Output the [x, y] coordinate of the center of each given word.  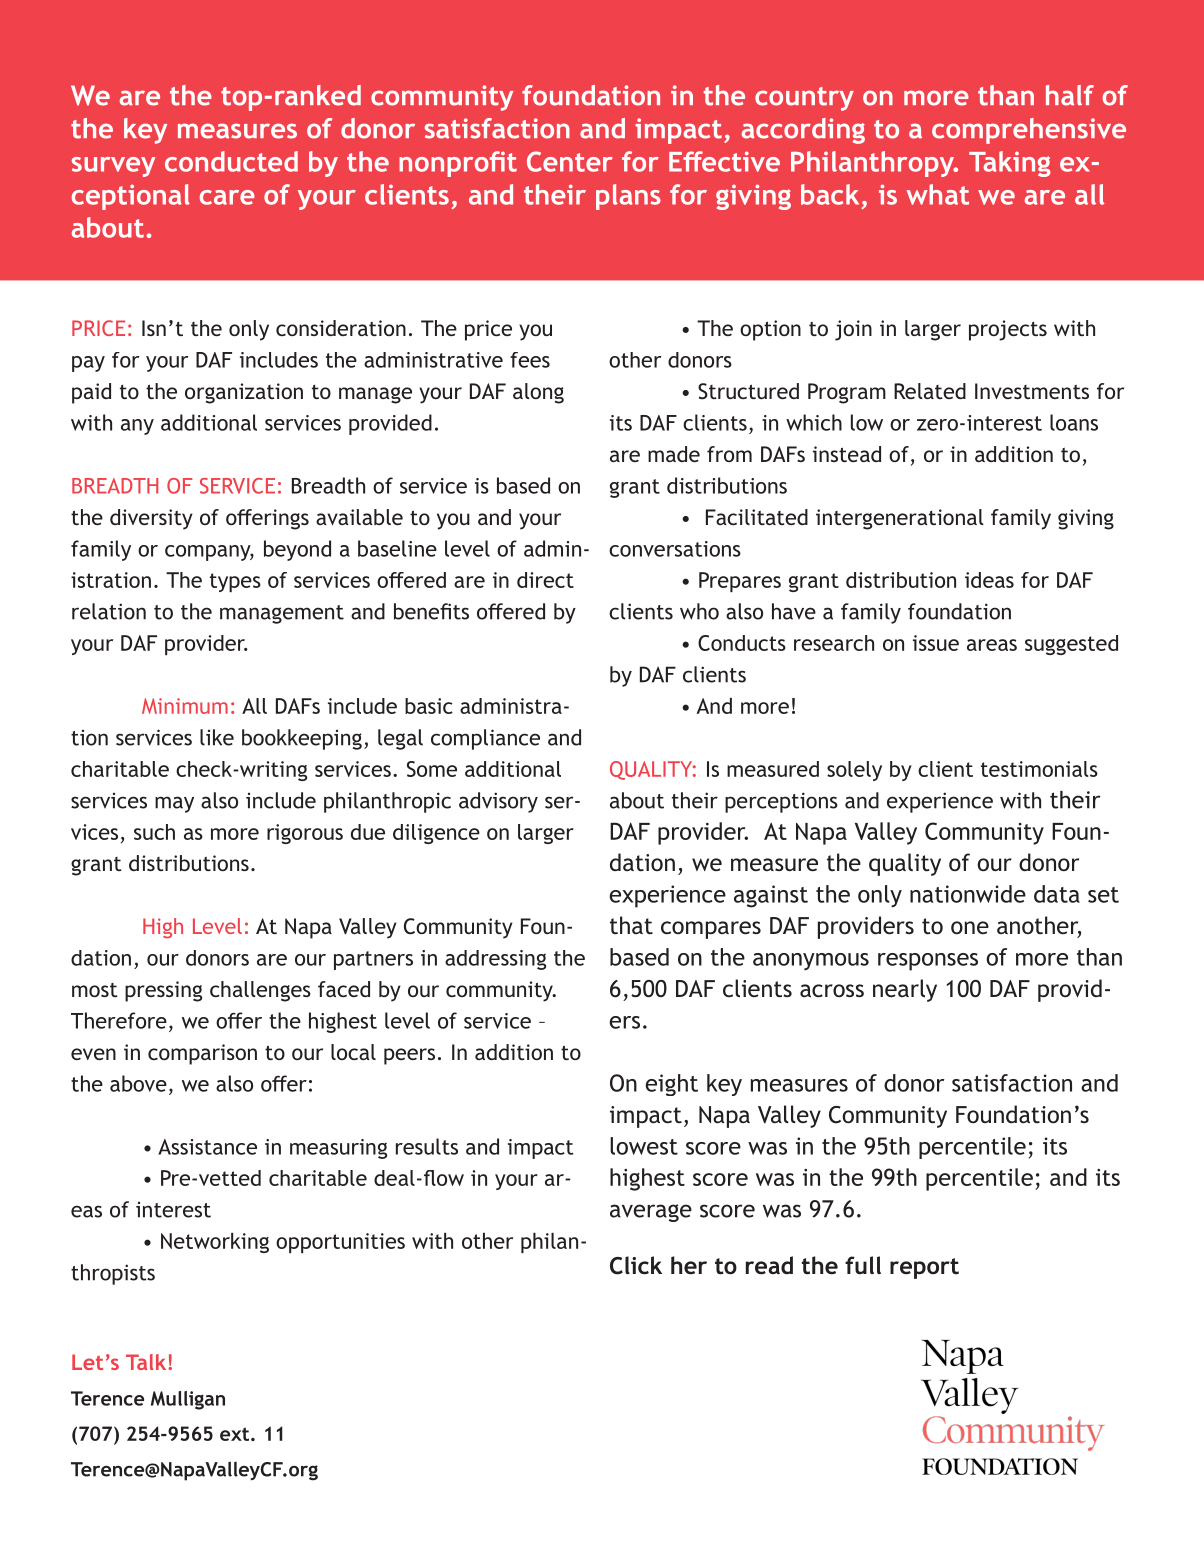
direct [545, 580]
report [924, 1268]
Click [636, 1265]
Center [570, 161]
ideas [989, 580]
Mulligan [188, 1400]
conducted [231, 161]
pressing [163, 991]
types [235, 582]
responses [928, 962]
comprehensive [1029, 131]
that [631, 925]
